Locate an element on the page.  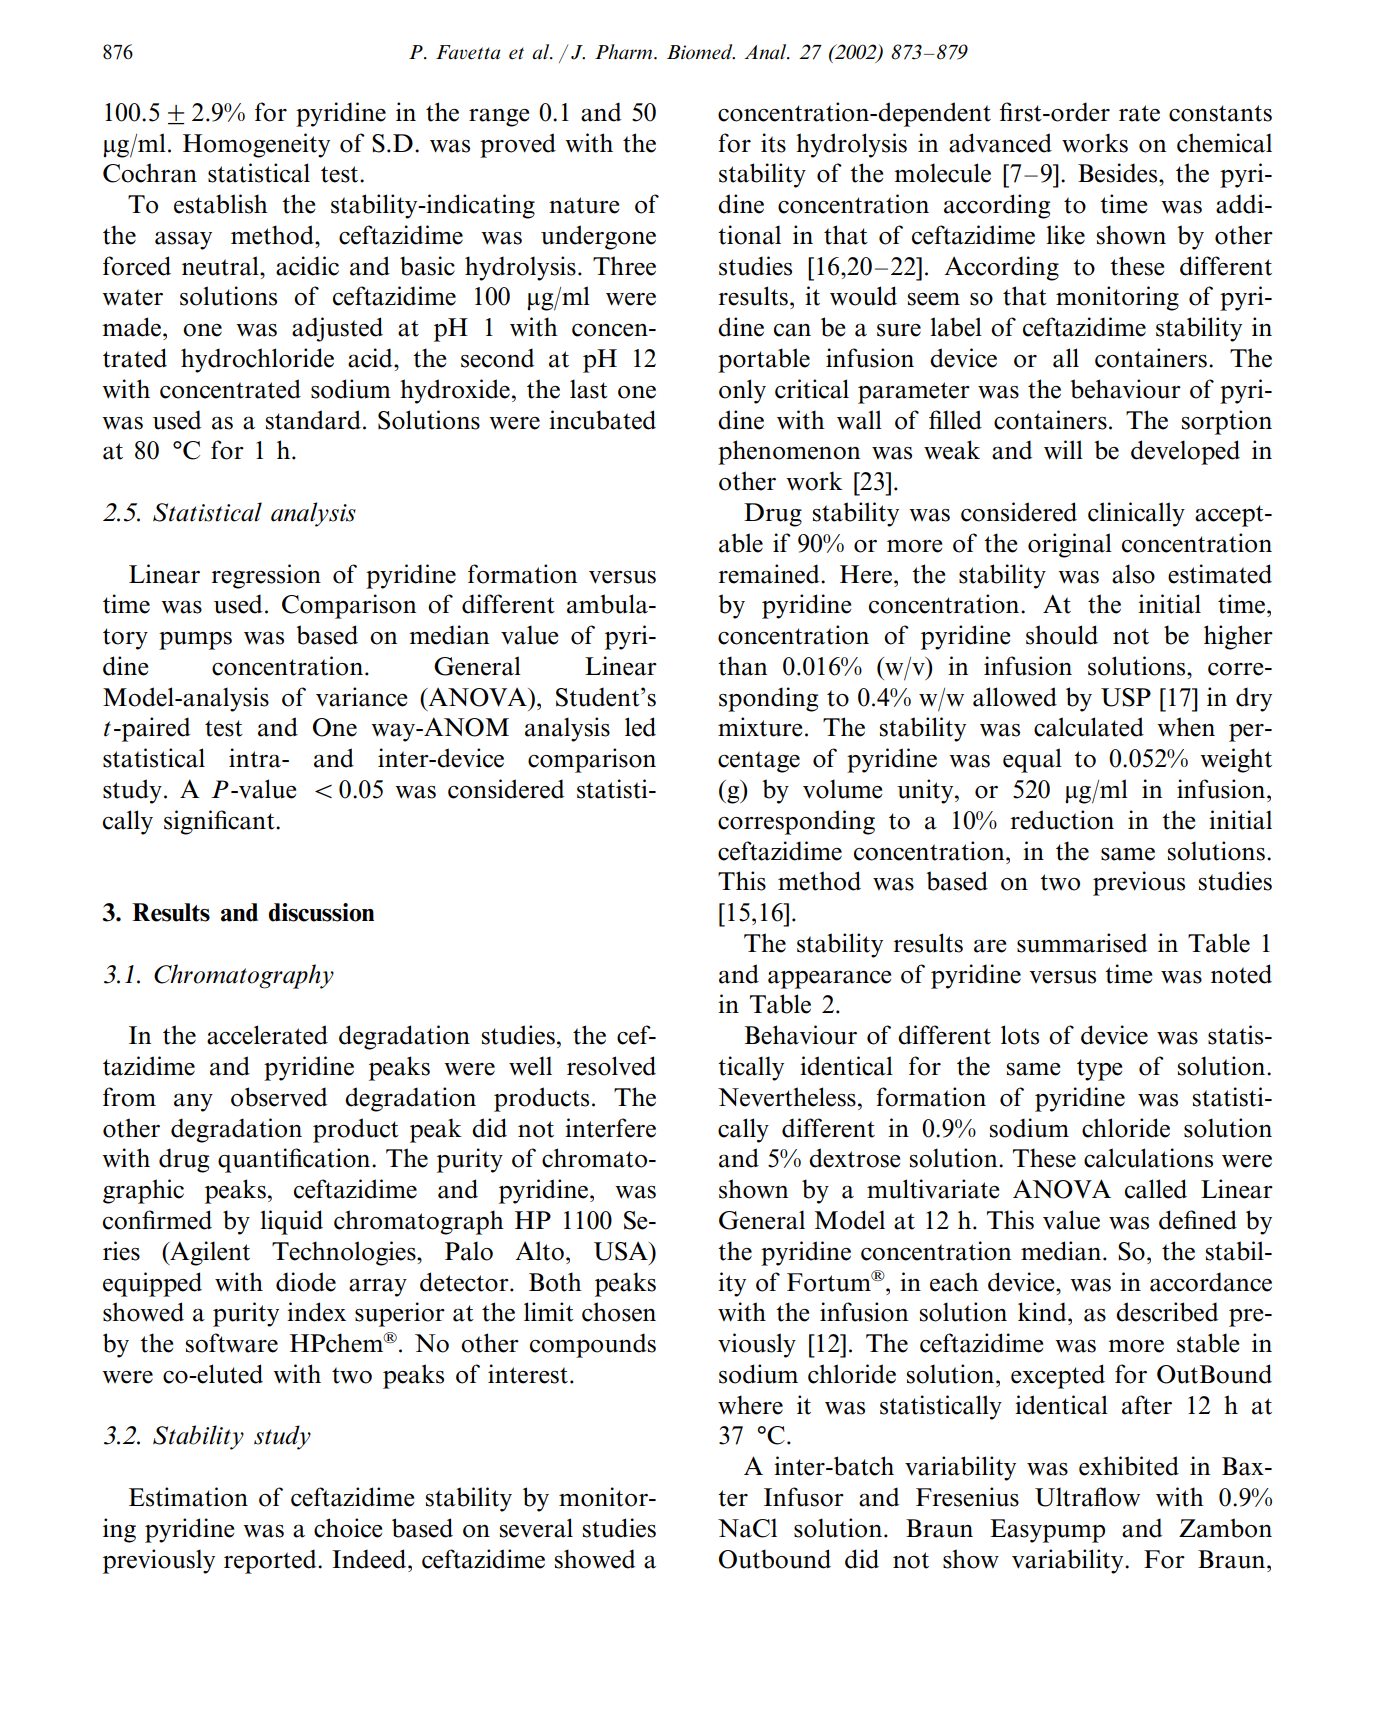
reported is located at coordinates (271, 1561).
